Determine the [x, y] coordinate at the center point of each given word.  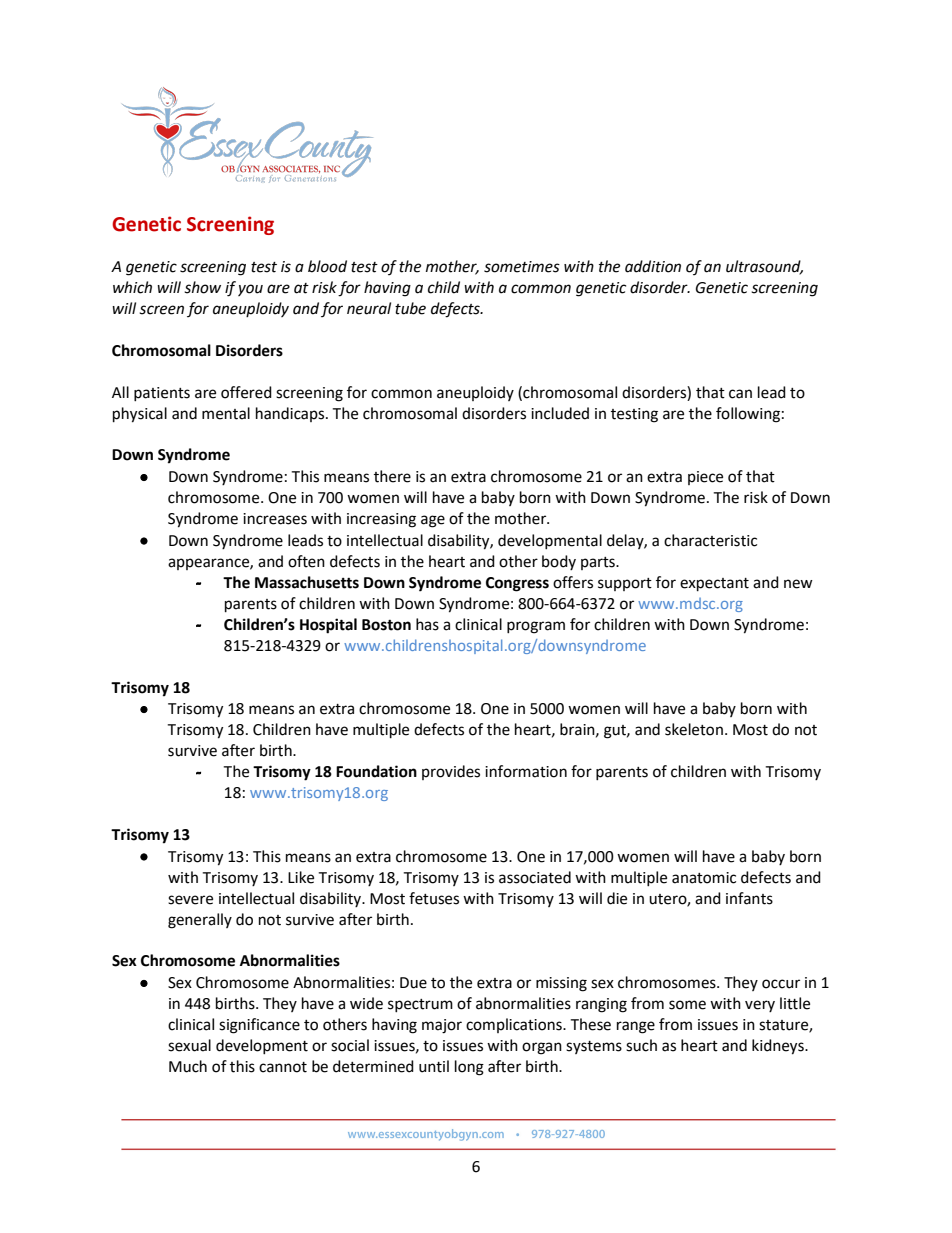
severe [190, 900]
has [427, 624]
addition [653, 266]
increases [275, 519]
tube [410, 308]
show [202, 287]
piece [705, 478]
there [392, 476]
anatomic [704, 878]
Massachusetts [307, 582]
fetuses [434, 898]
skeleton [694, 729]
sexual [189, 1045]
